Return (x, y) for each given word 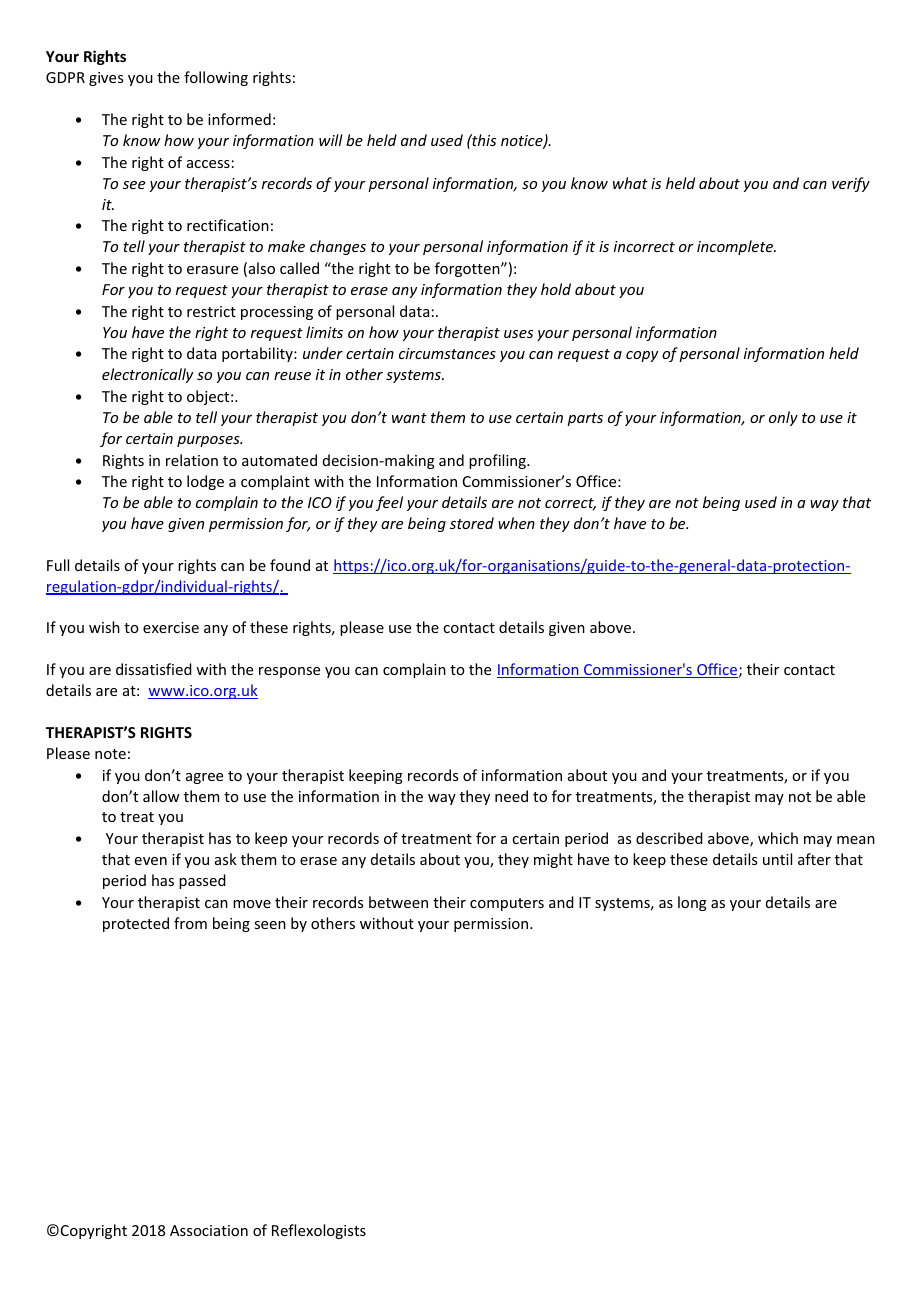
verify (851, 184)
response (289, 672)
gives (106, 79)
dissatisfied (154, 669)
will (331, 140)
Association (209, 1230)
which (778, 838)
